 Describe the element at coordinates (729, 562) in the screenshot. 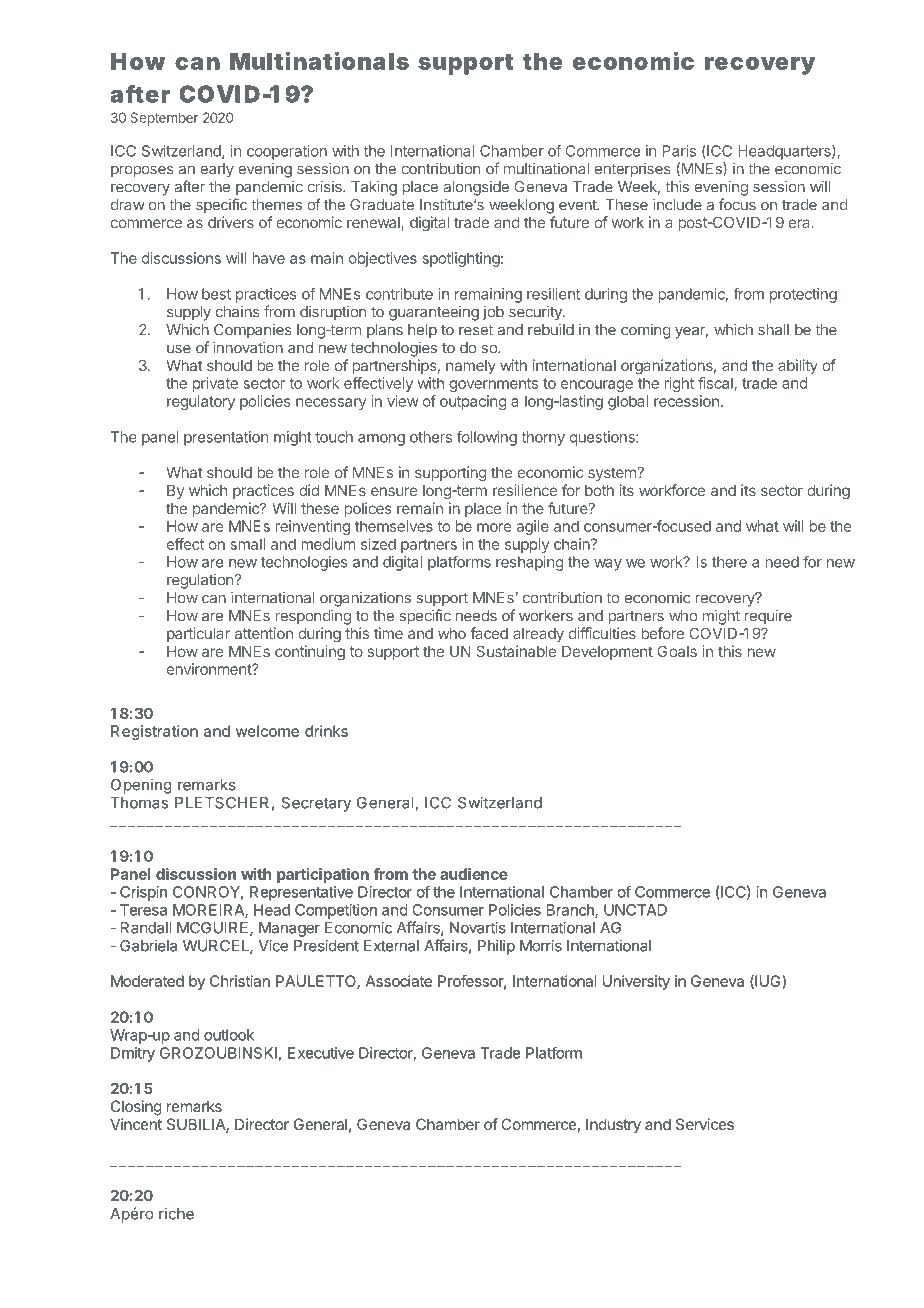

I see `there` at that location.
